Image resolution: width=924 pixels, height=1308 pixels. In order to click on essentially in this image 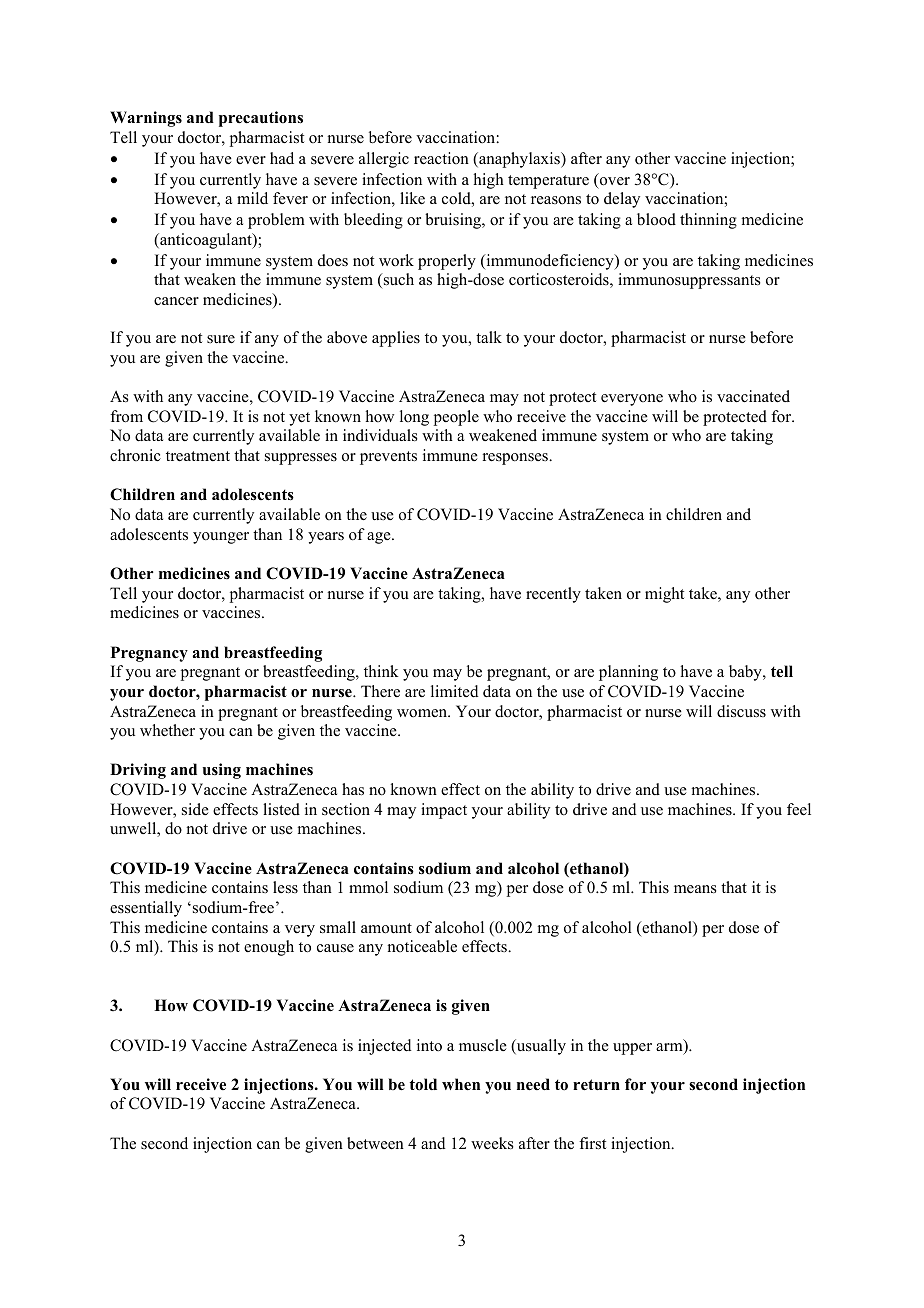, I will do `click(146, 909)`.
